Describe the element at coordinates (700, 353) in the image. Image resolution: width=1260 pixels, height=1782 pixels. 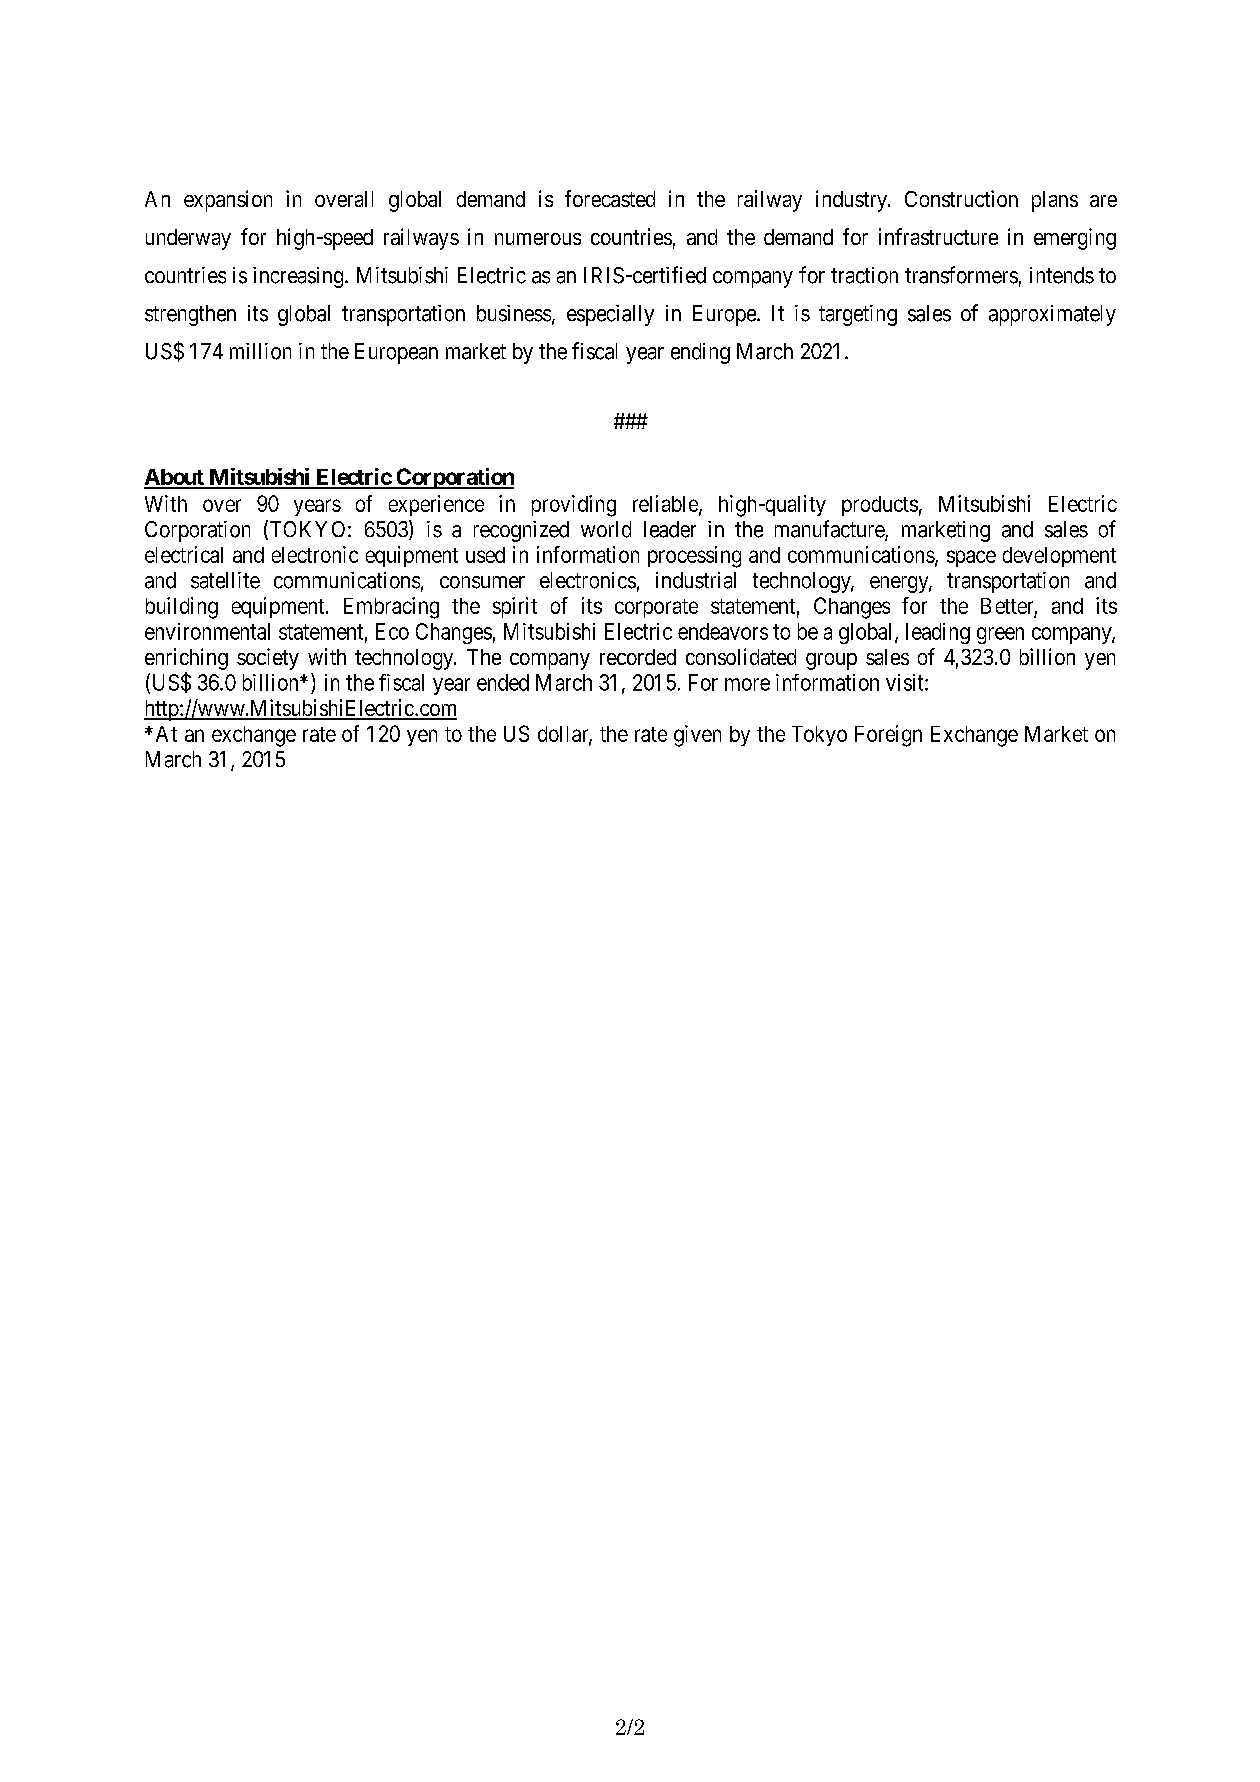
I see `ending` at that location.
